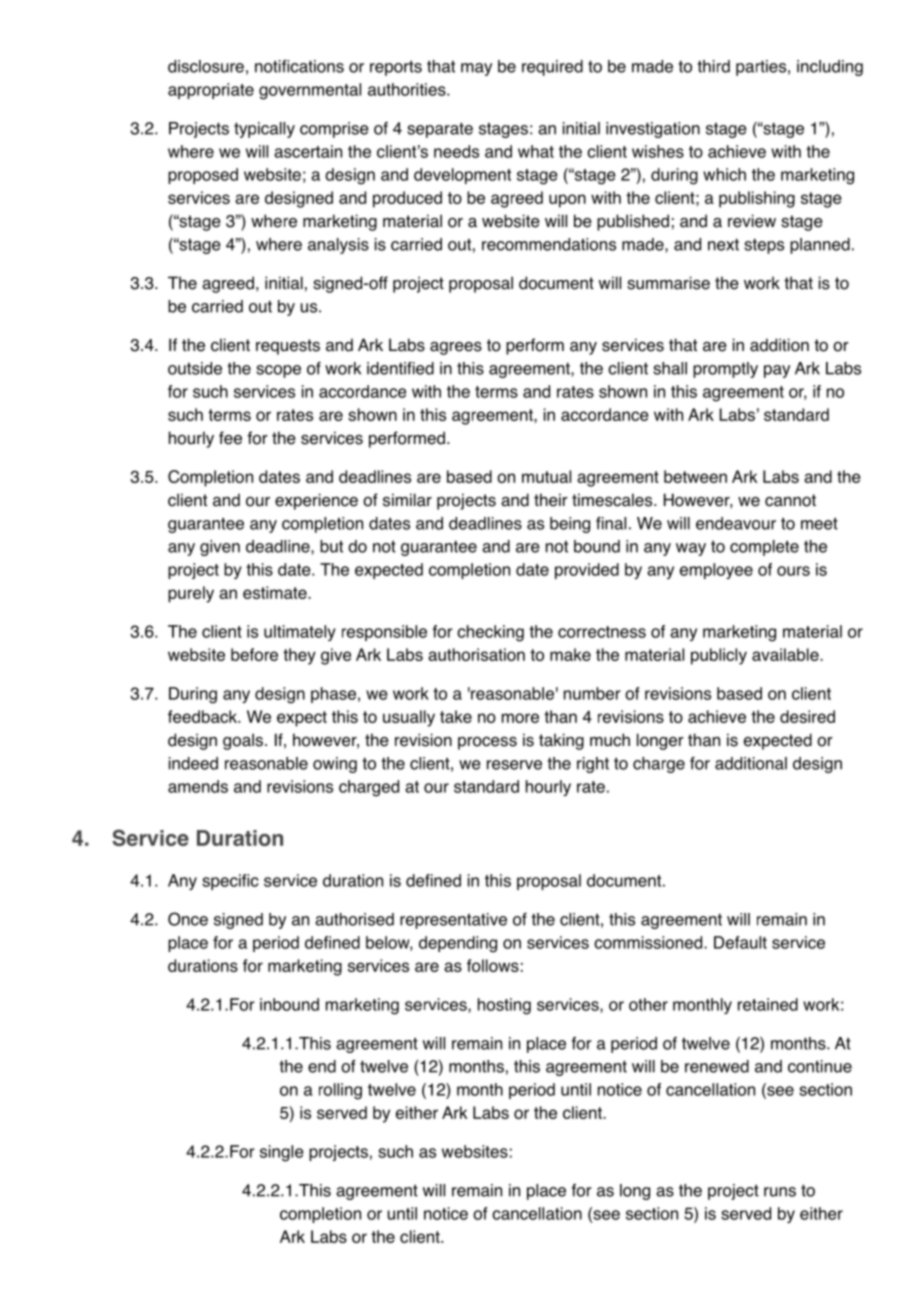  What do you see at coordinates (514, 765) in the screenshot?
I see `reserve` at bounding box center [514, 765].
